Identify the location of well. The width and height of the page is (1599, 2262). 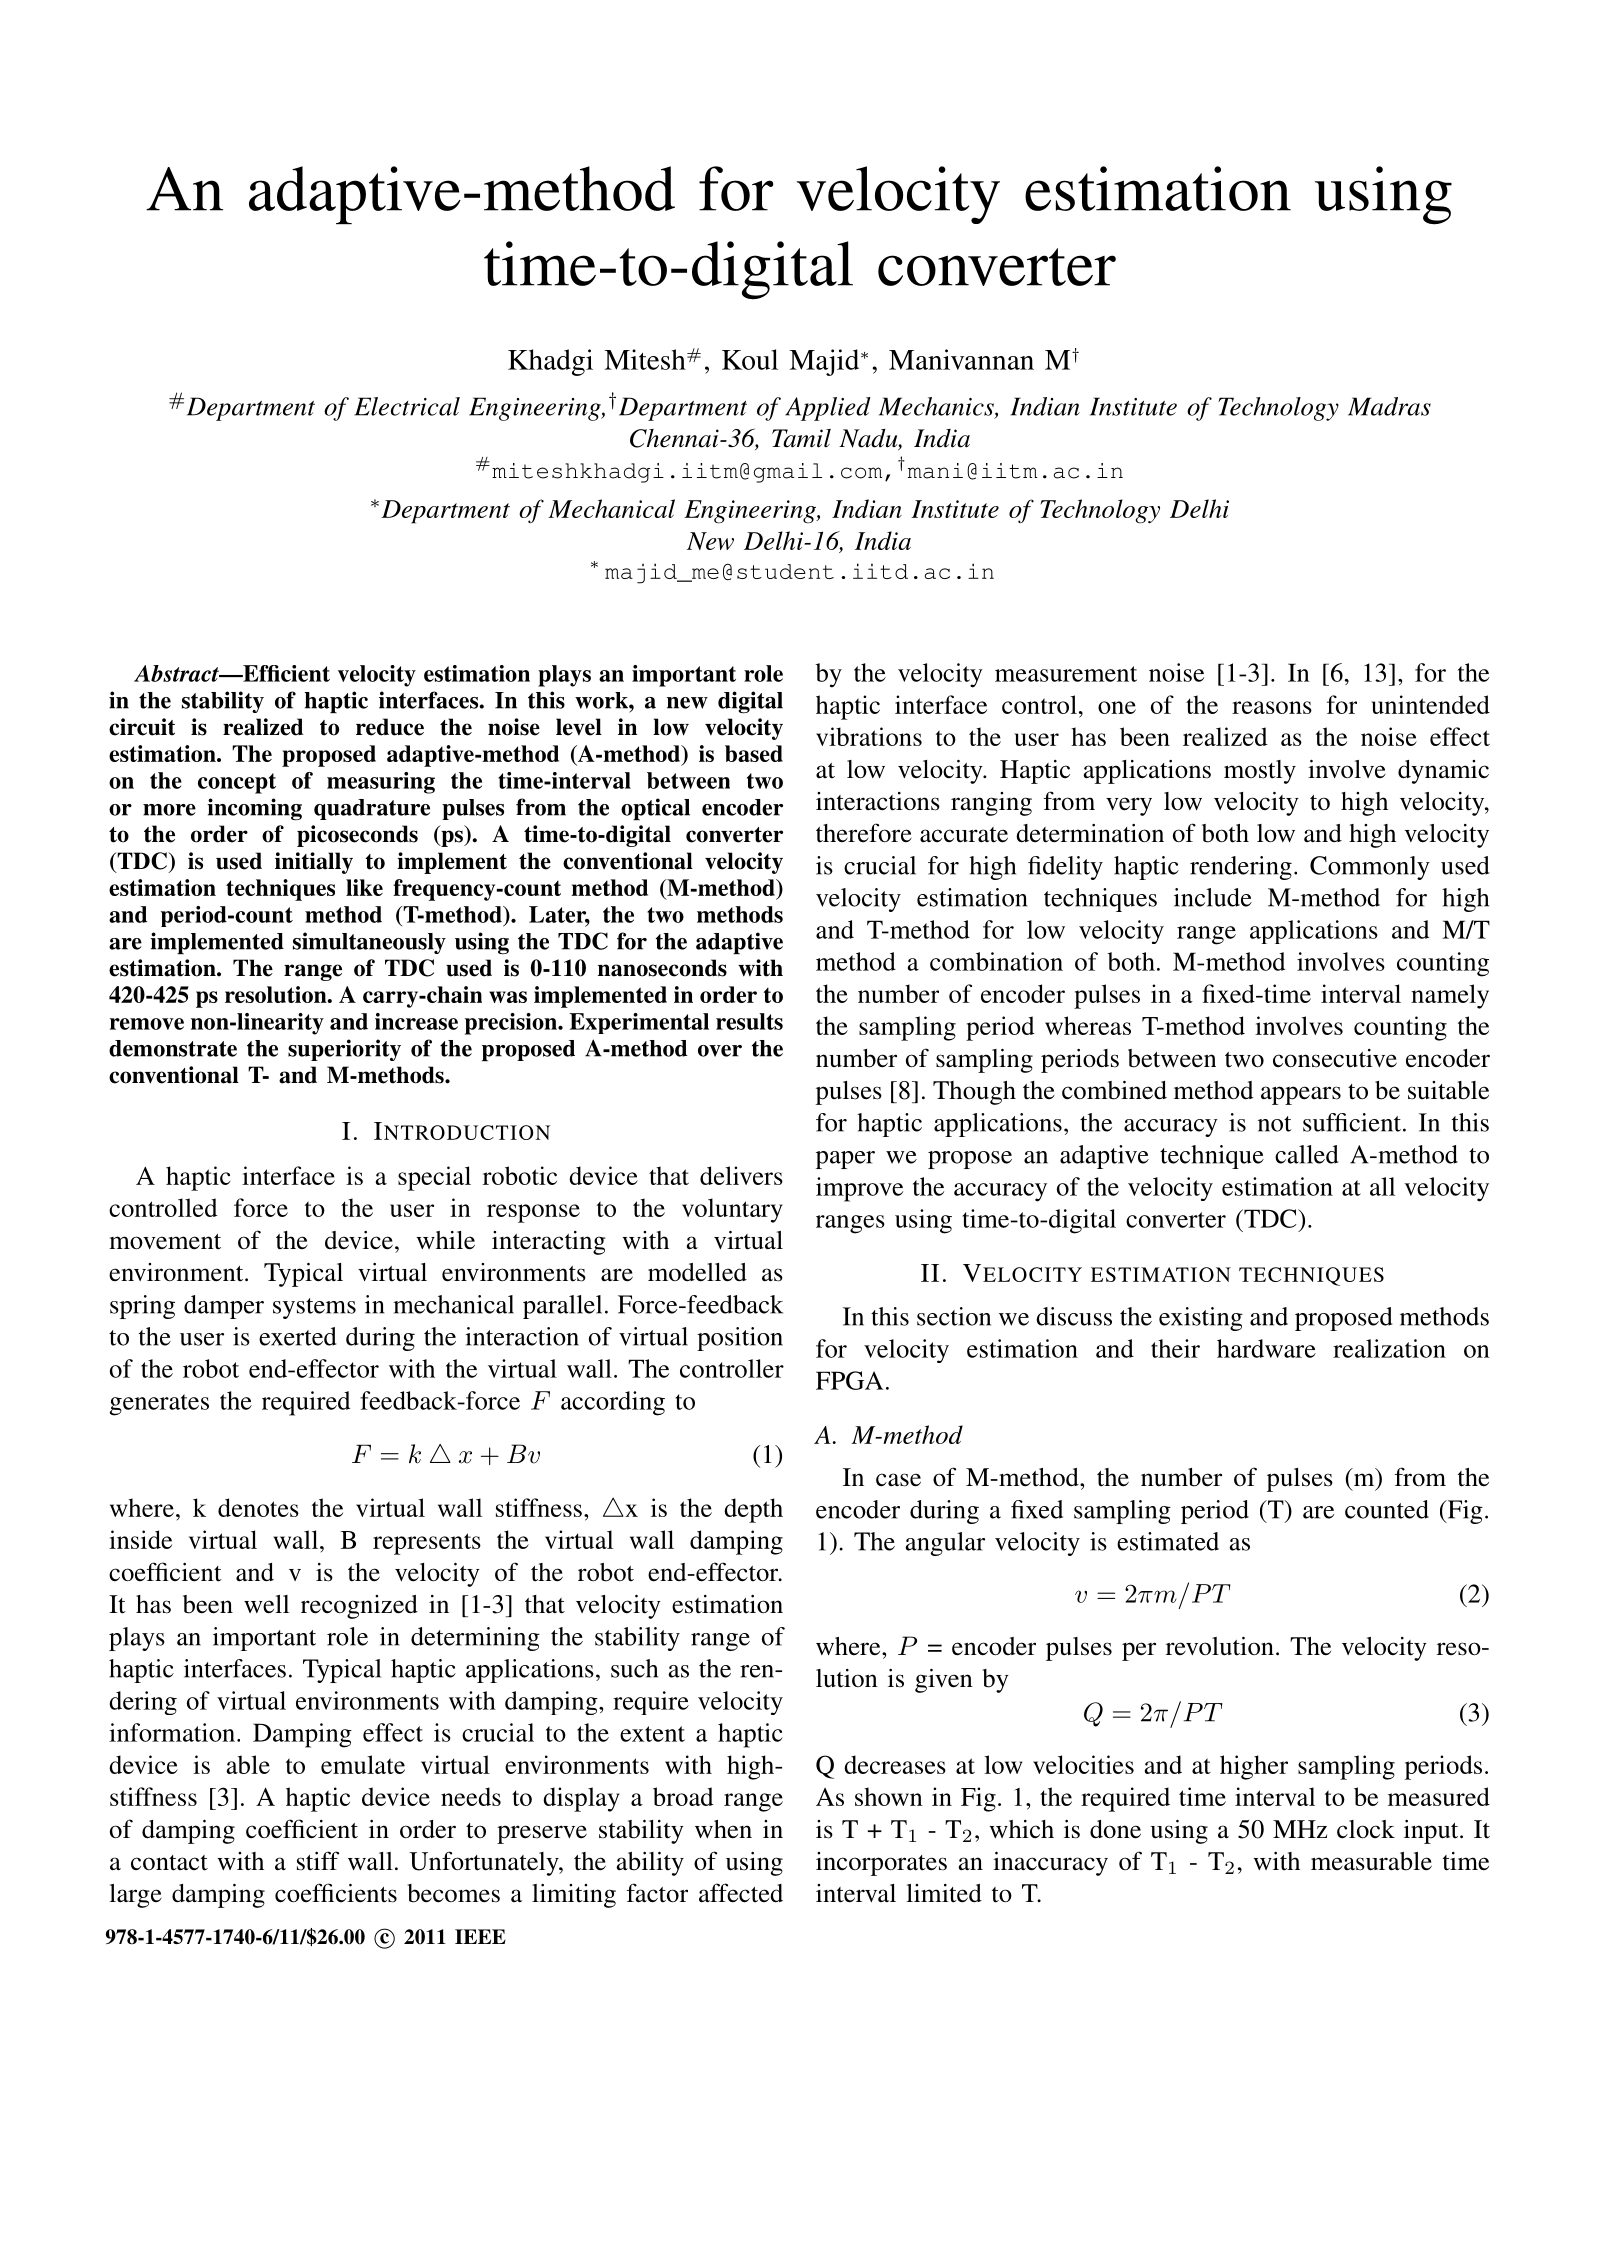
(266, 1604).
